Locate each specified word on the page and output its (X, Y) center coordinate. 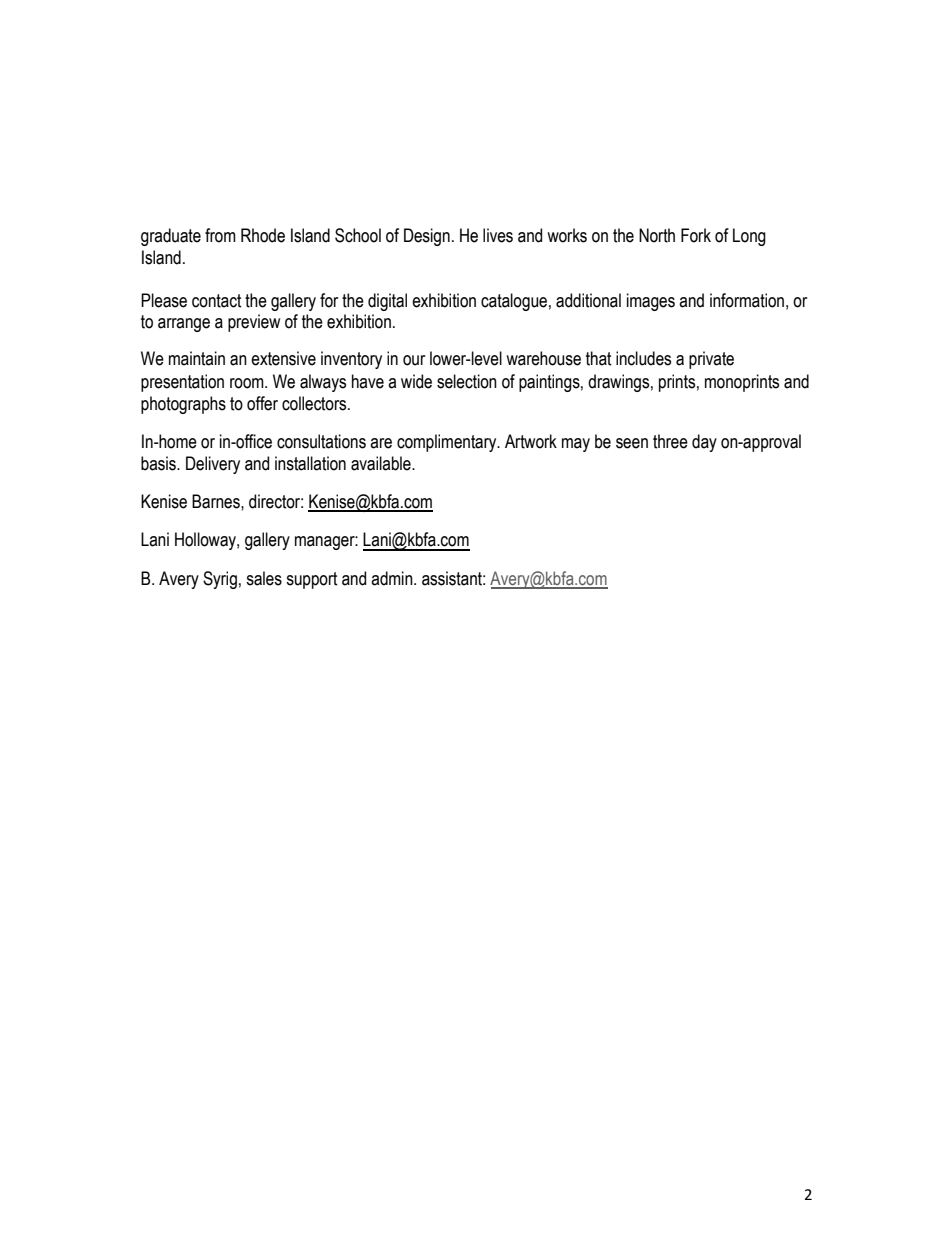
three (670, 441)
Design (427, 237)
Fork (696, 235)
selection (467, 381)
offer (262, 403)
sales (264, 578)
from (220, 235)
